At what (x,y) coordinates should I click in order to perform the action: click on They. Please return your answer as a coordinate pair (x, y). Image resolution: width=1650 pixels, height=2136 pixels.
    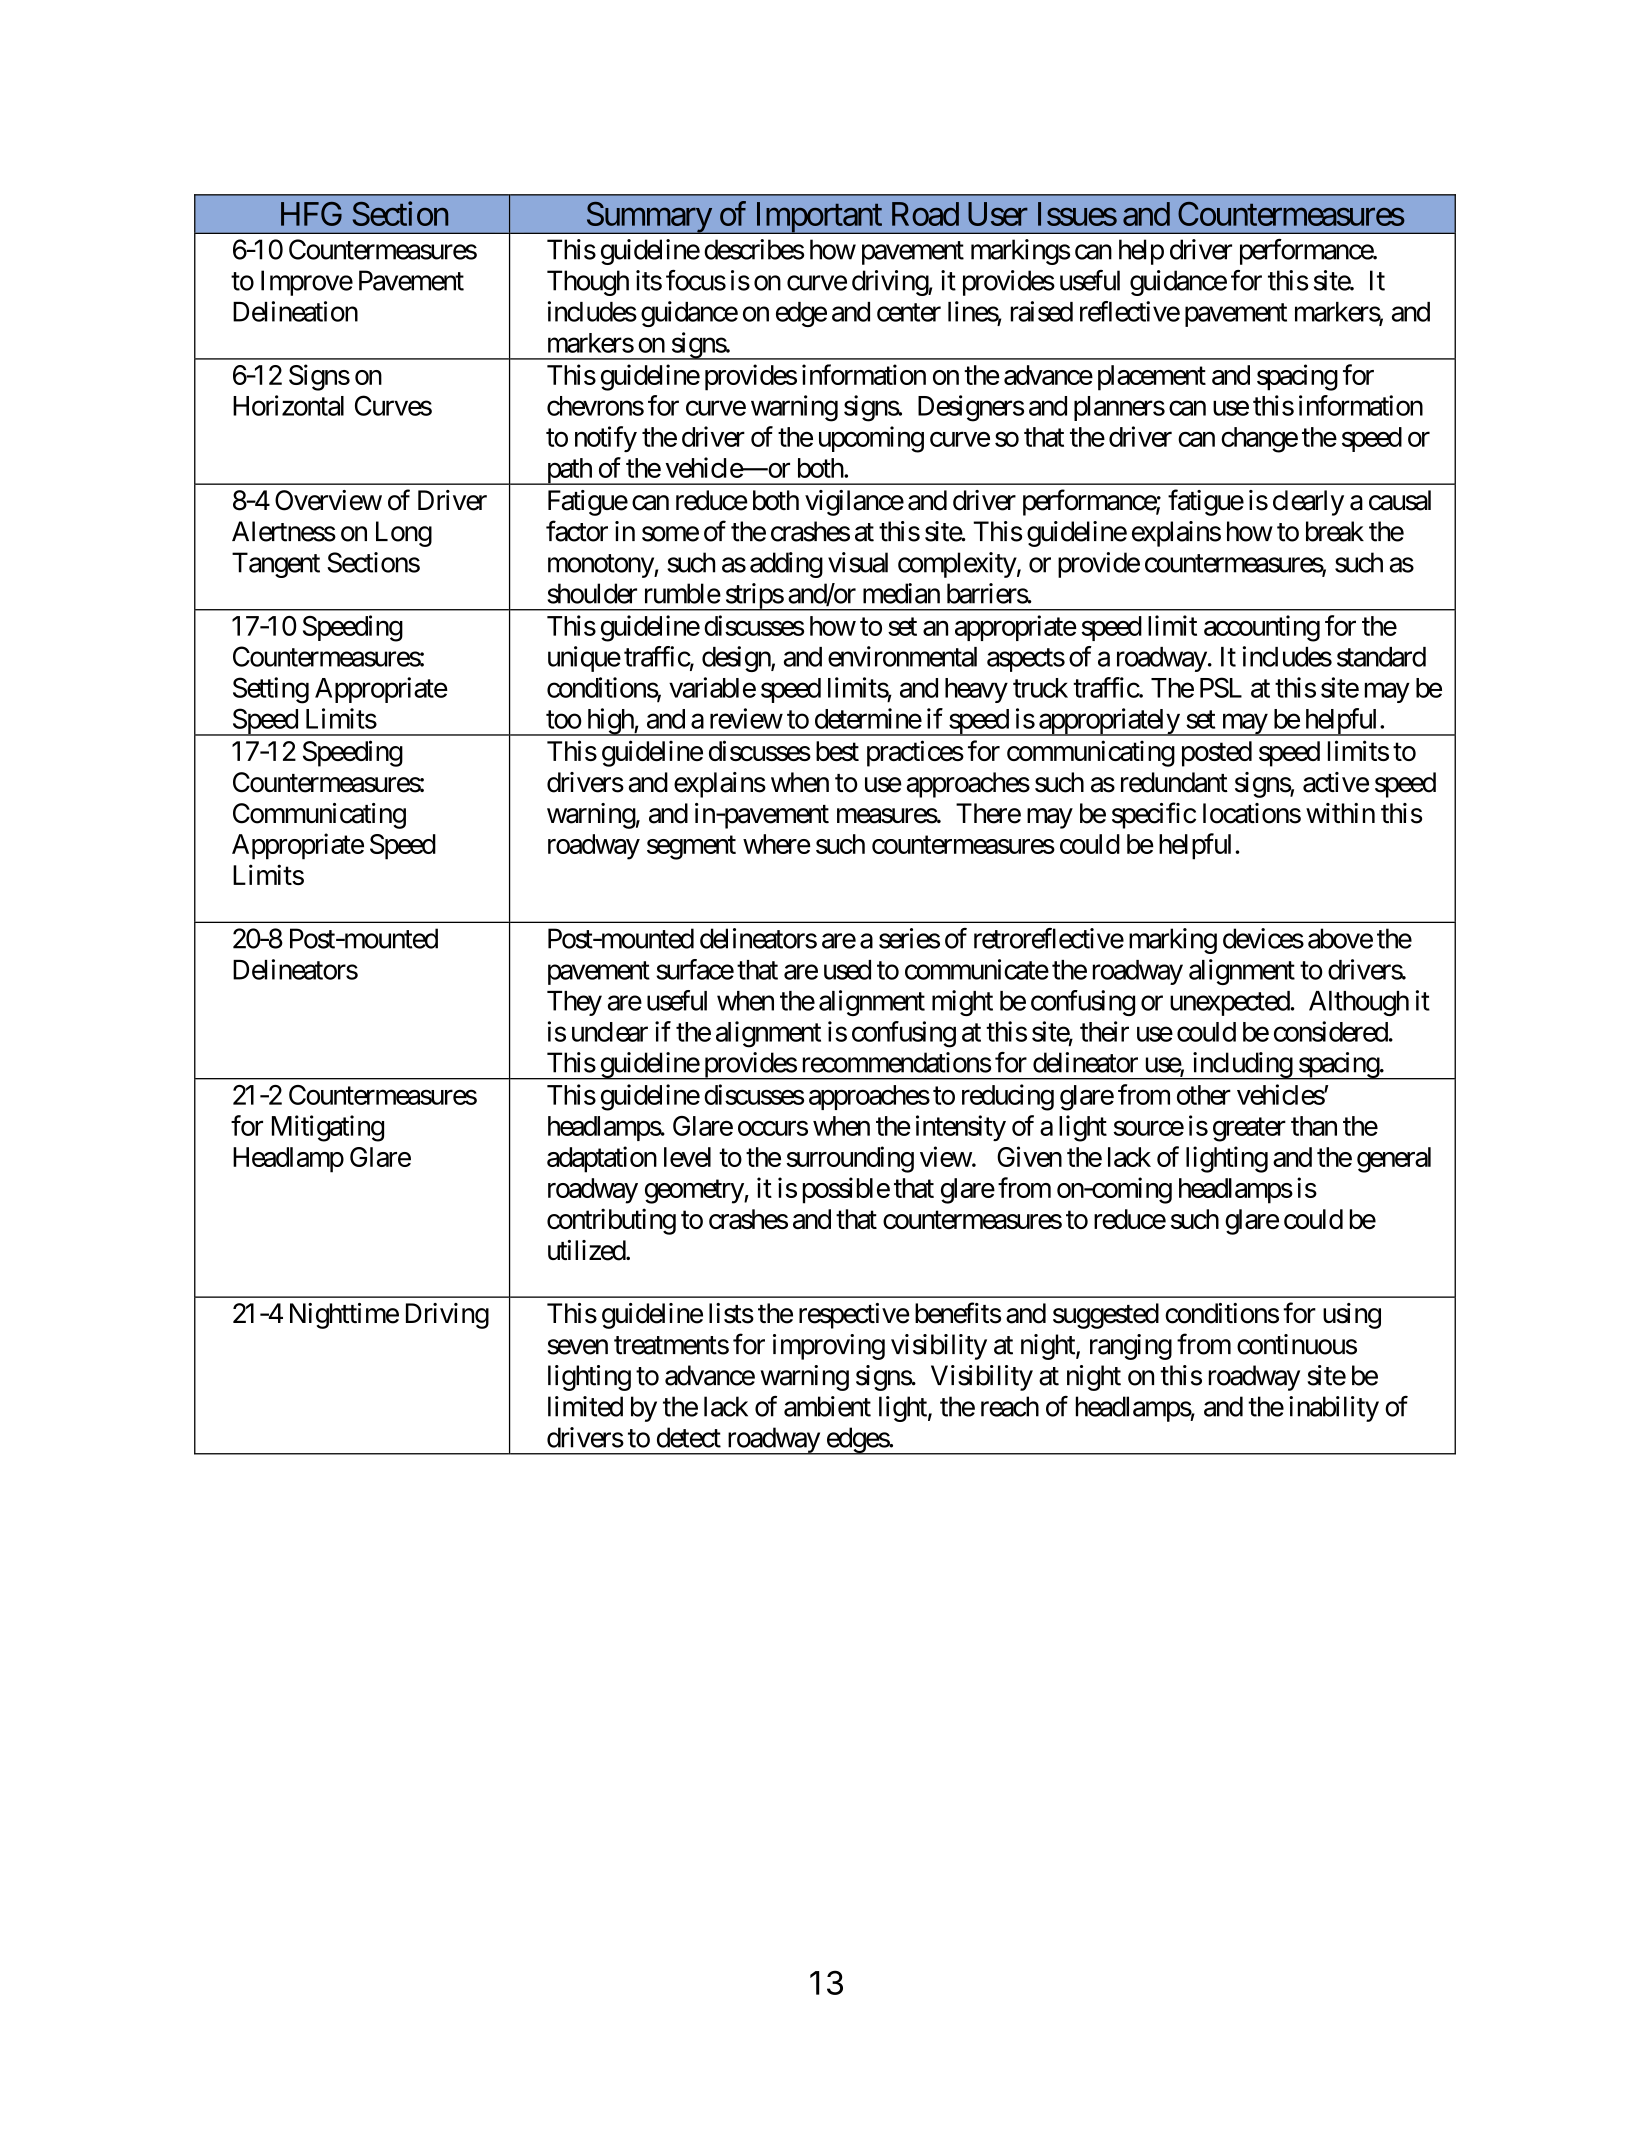
    Looking at the image, I should click on (574, 1003).
